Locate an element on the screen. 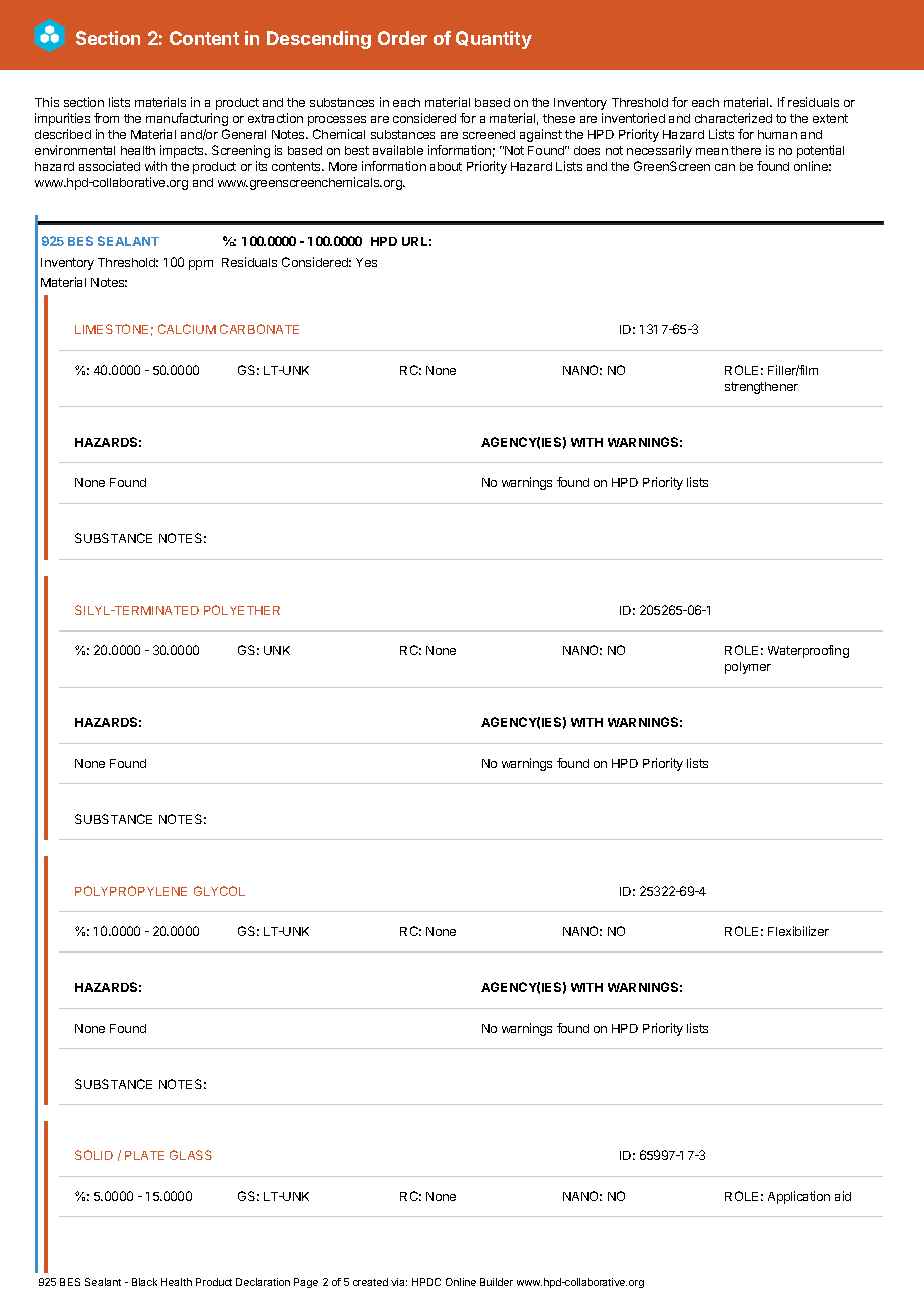  from is located at coordinates (106, 118).
